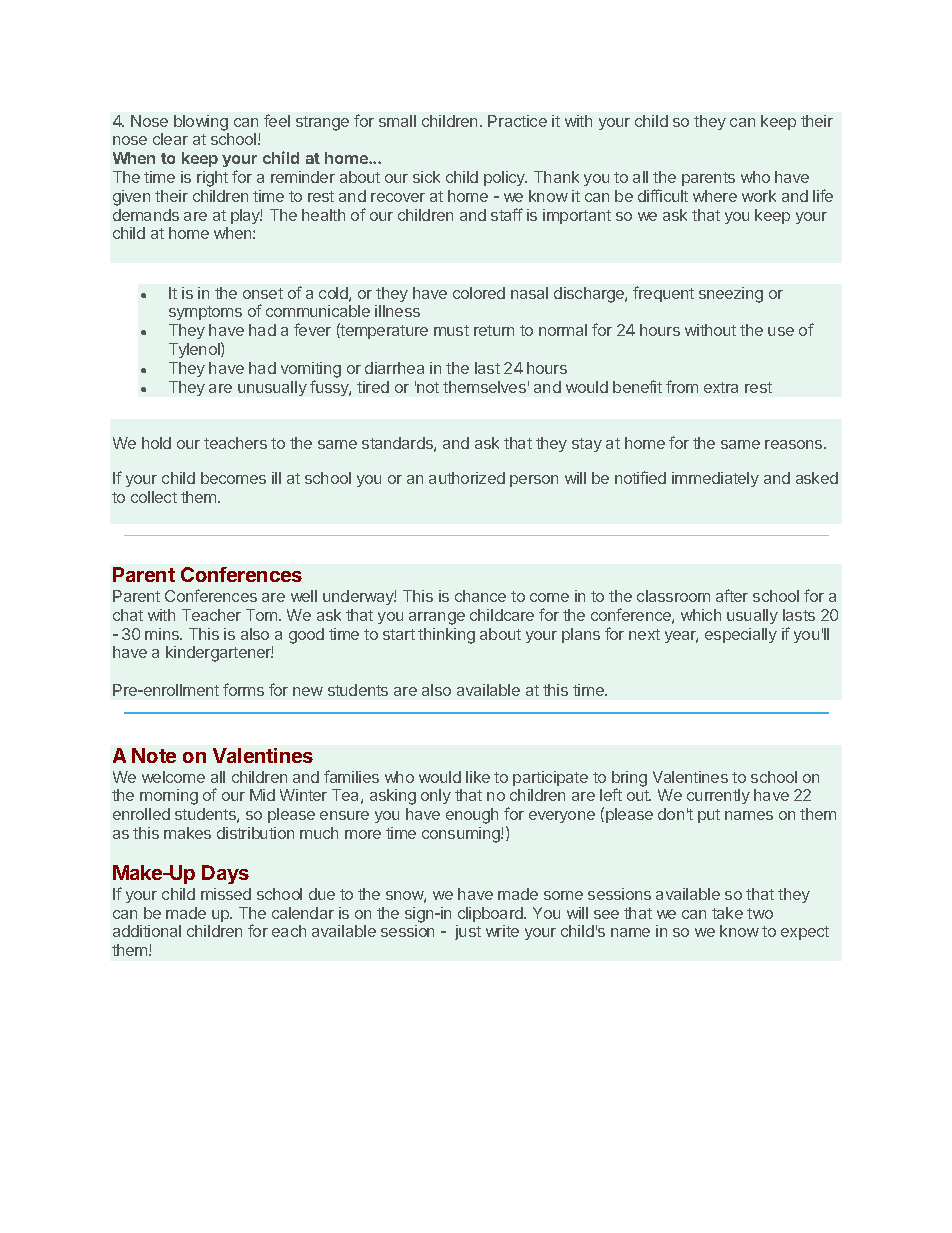 This document has width=952, height=1233. Describe the element at coordinates (446, 636) in the document. I see `thinking` at that location.
